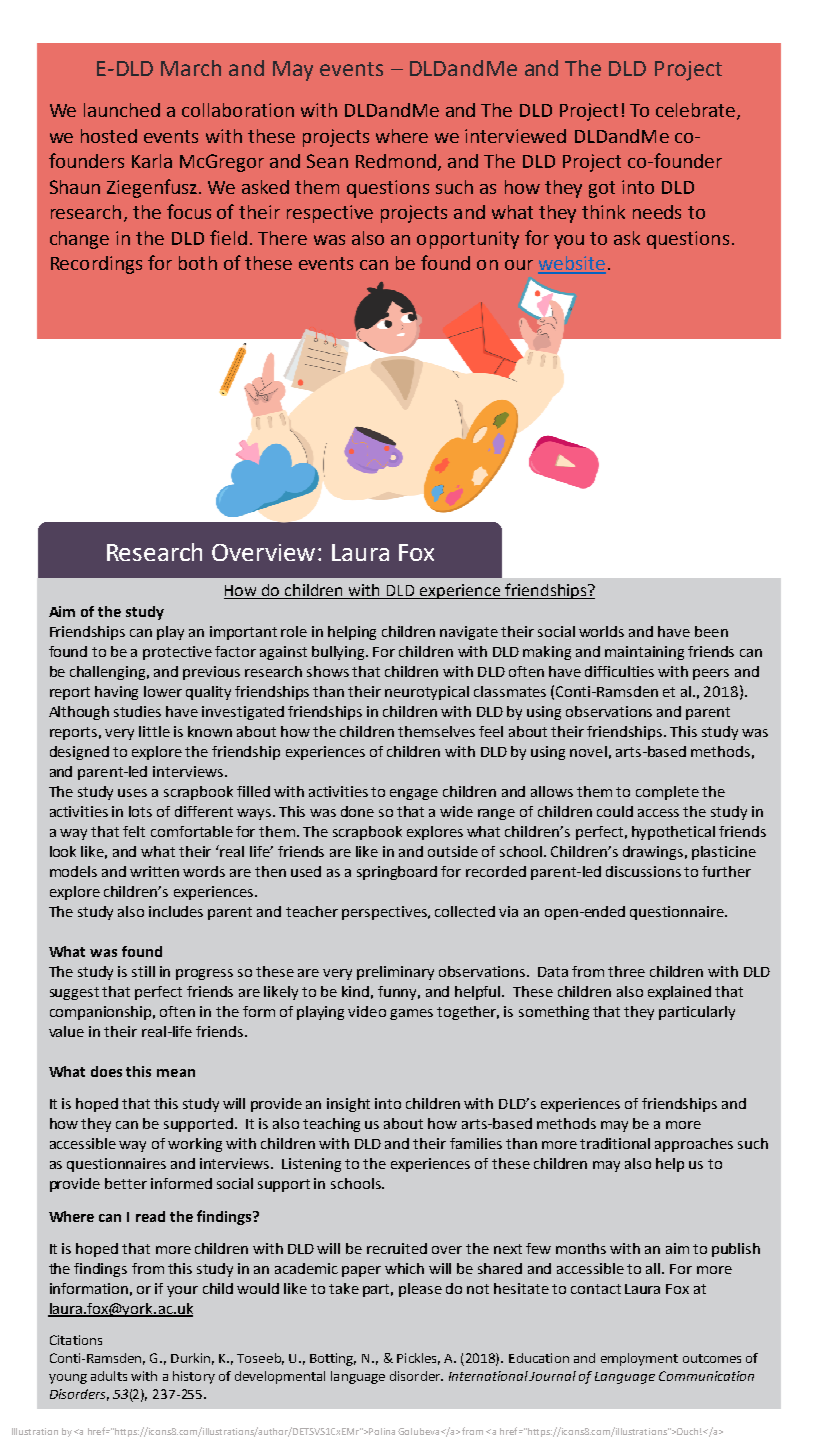  What do you see at coordinates (109, 1376) in the screenshot?
I see `adults` at bounding box center [109, 1376].
